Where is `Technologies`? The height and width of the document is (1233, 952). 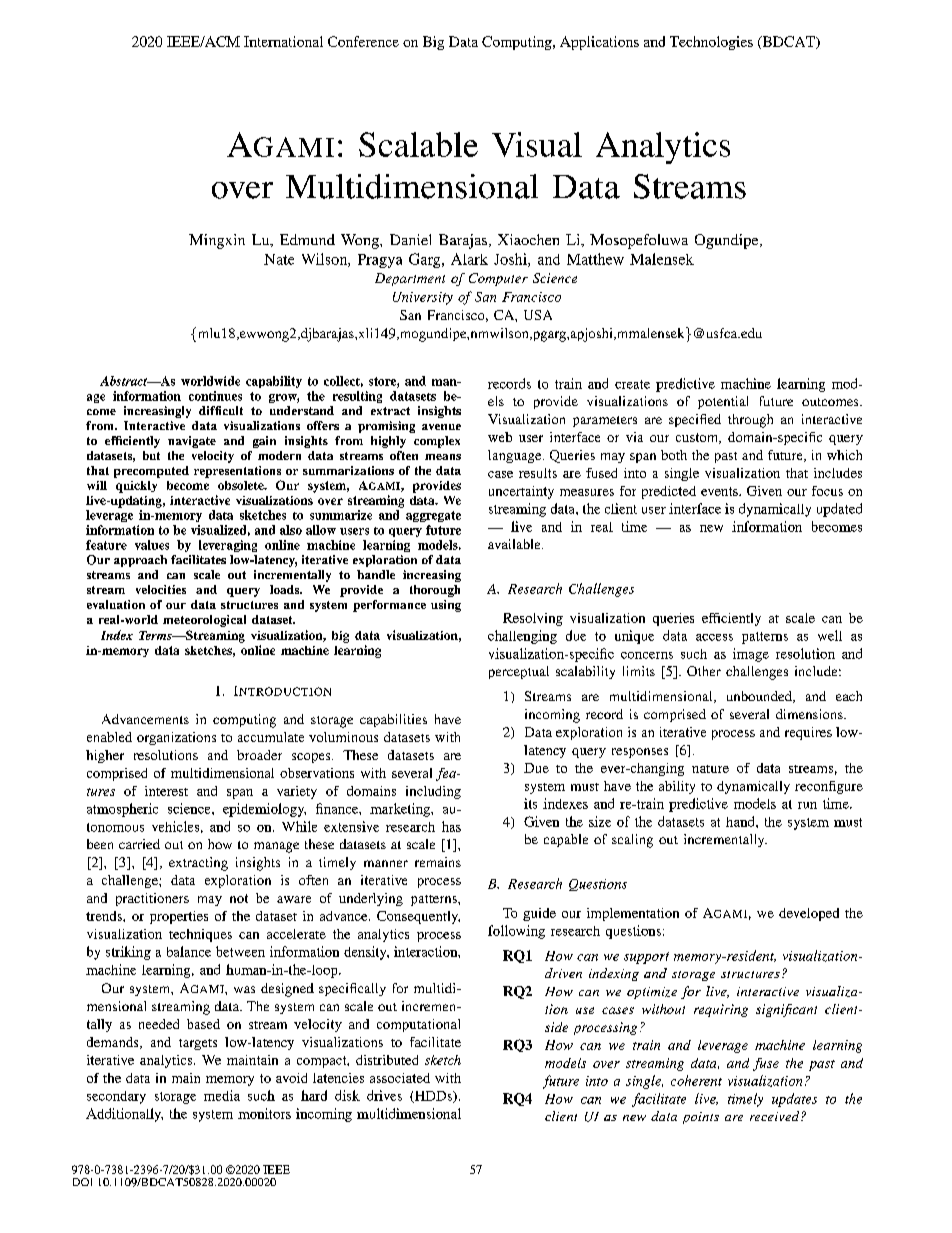 Technologies is located at coordinates (711, 43).
